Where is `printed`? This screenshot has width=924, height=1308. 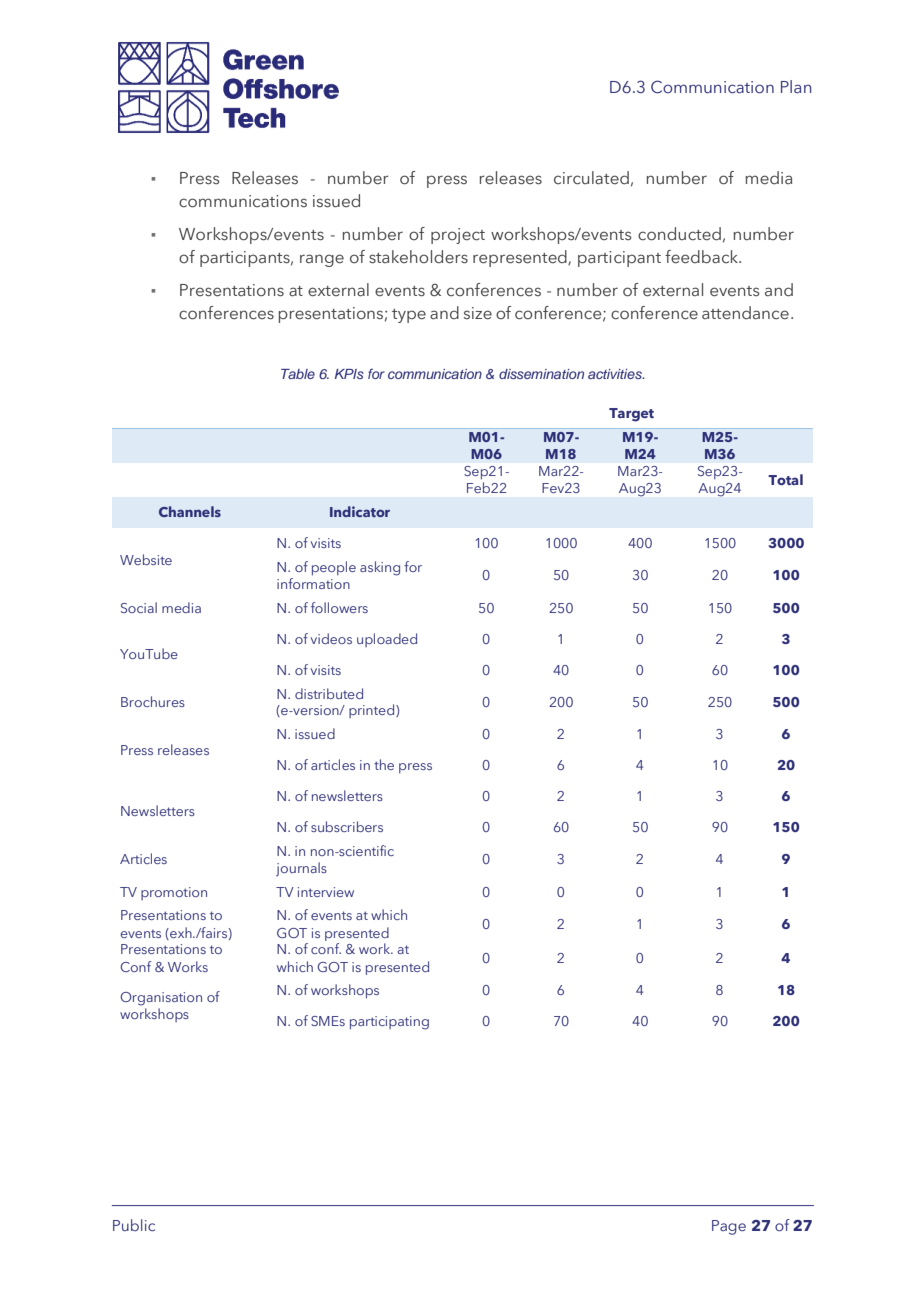
printed is located at coordinates (373, 711).
